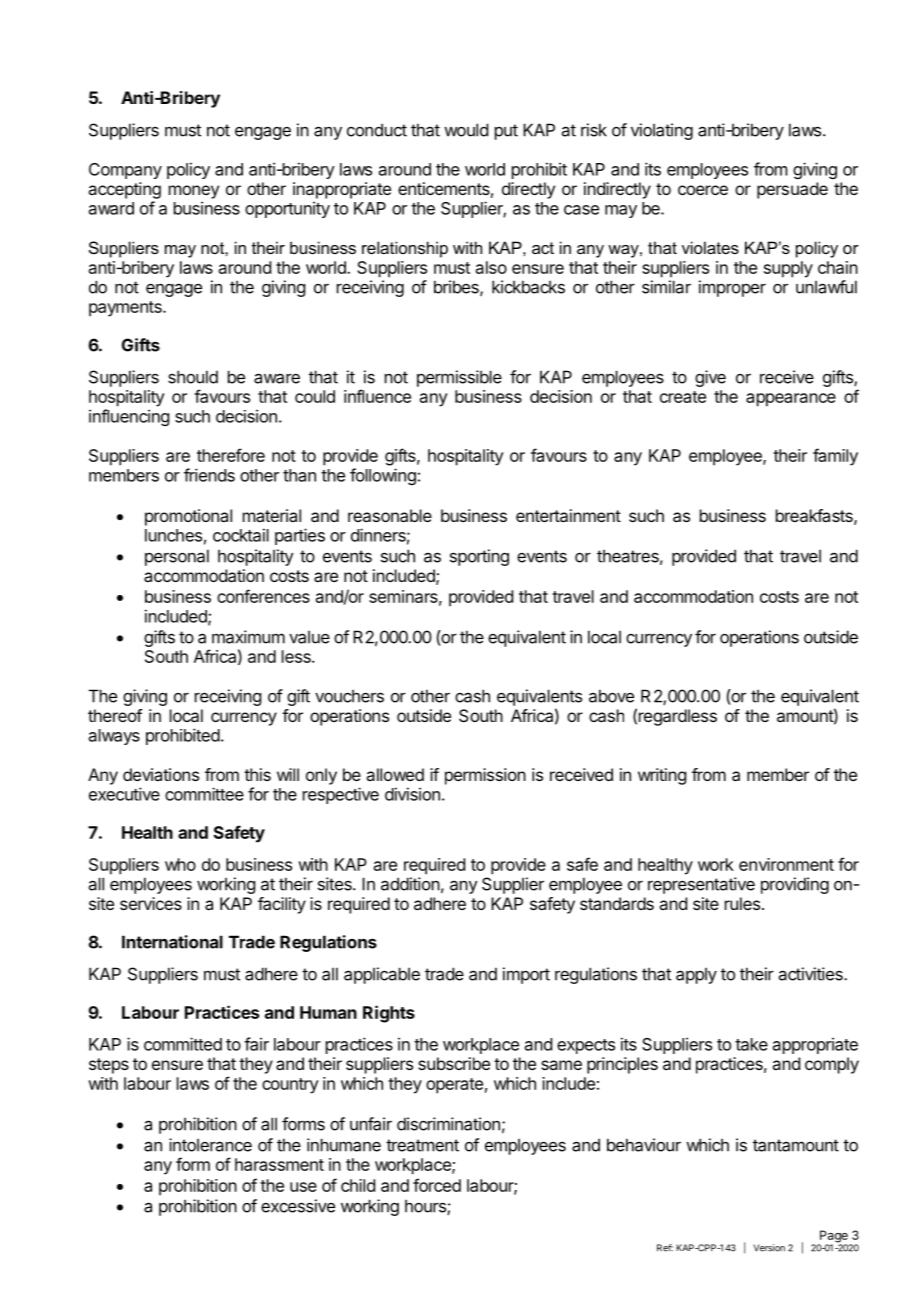 This image has height=1308, width=924. What do you see at coordinates (210, 1145) in the image?
I see `intolerance` at bounding box center [210, 1145].
